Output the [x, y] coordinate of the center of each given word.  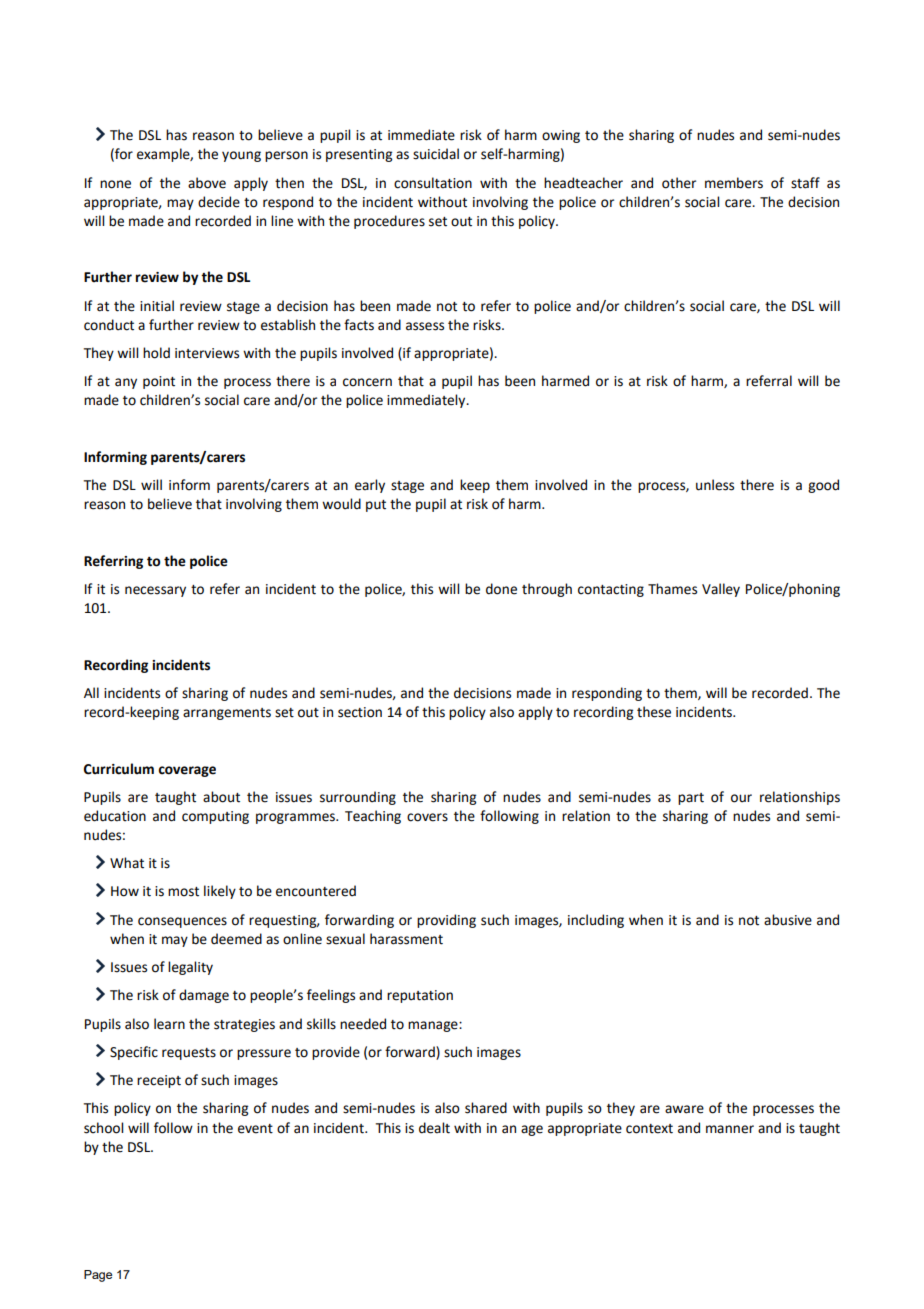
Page [98, 1276]
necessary [155, 591]
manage [434, 1026]
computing [215, 817]
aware [684, 1109]
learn [169, 1024]
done [501, 589]
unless [715, 485]
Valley [721, 590]
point [159, 382]
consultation [433, 183]
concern [367, 382]
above [207, 183]
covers [427, 817]
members [734, 183]
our [741, 798]
